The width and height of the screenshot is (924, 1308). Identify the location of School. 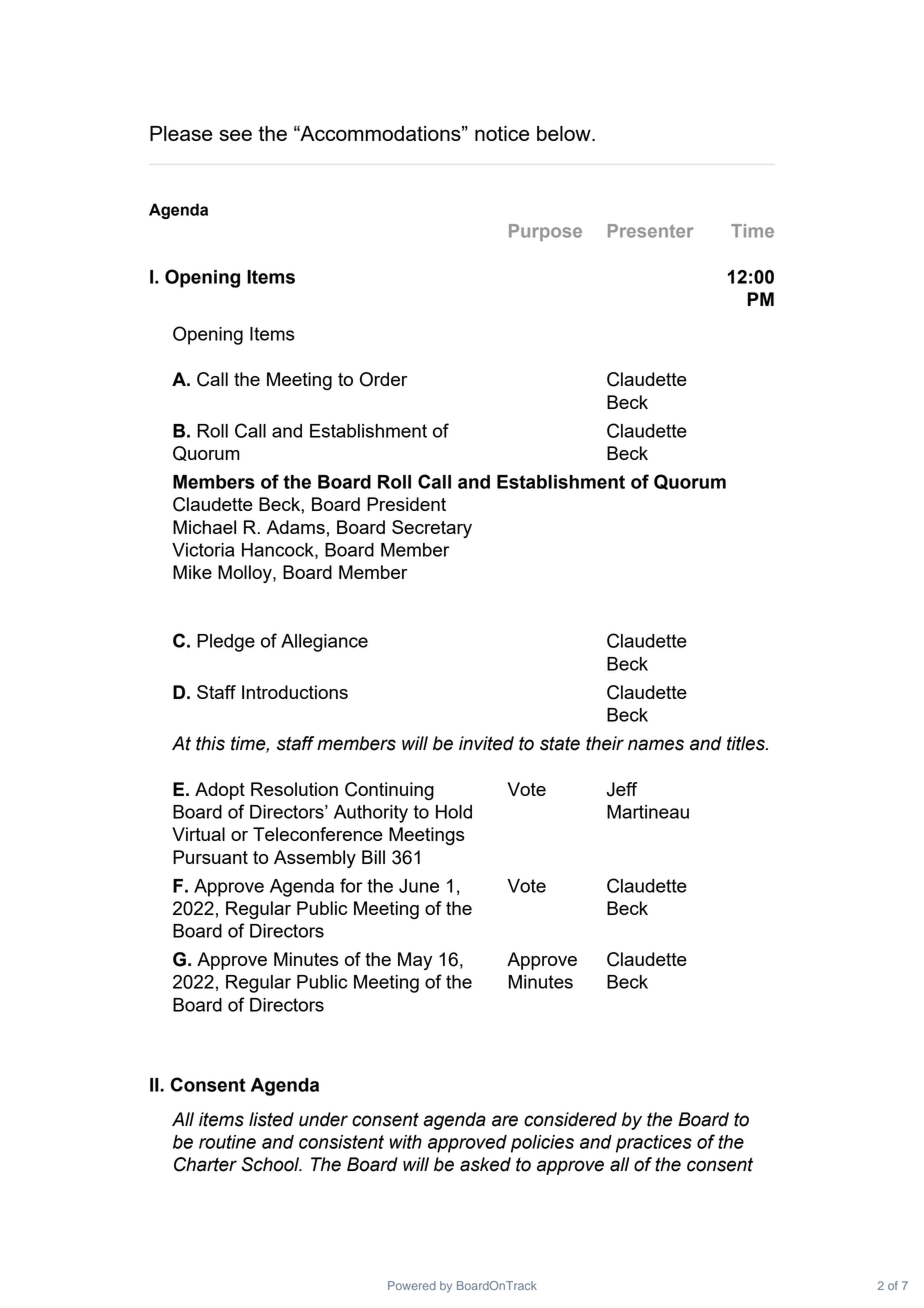
(271, 1164).
